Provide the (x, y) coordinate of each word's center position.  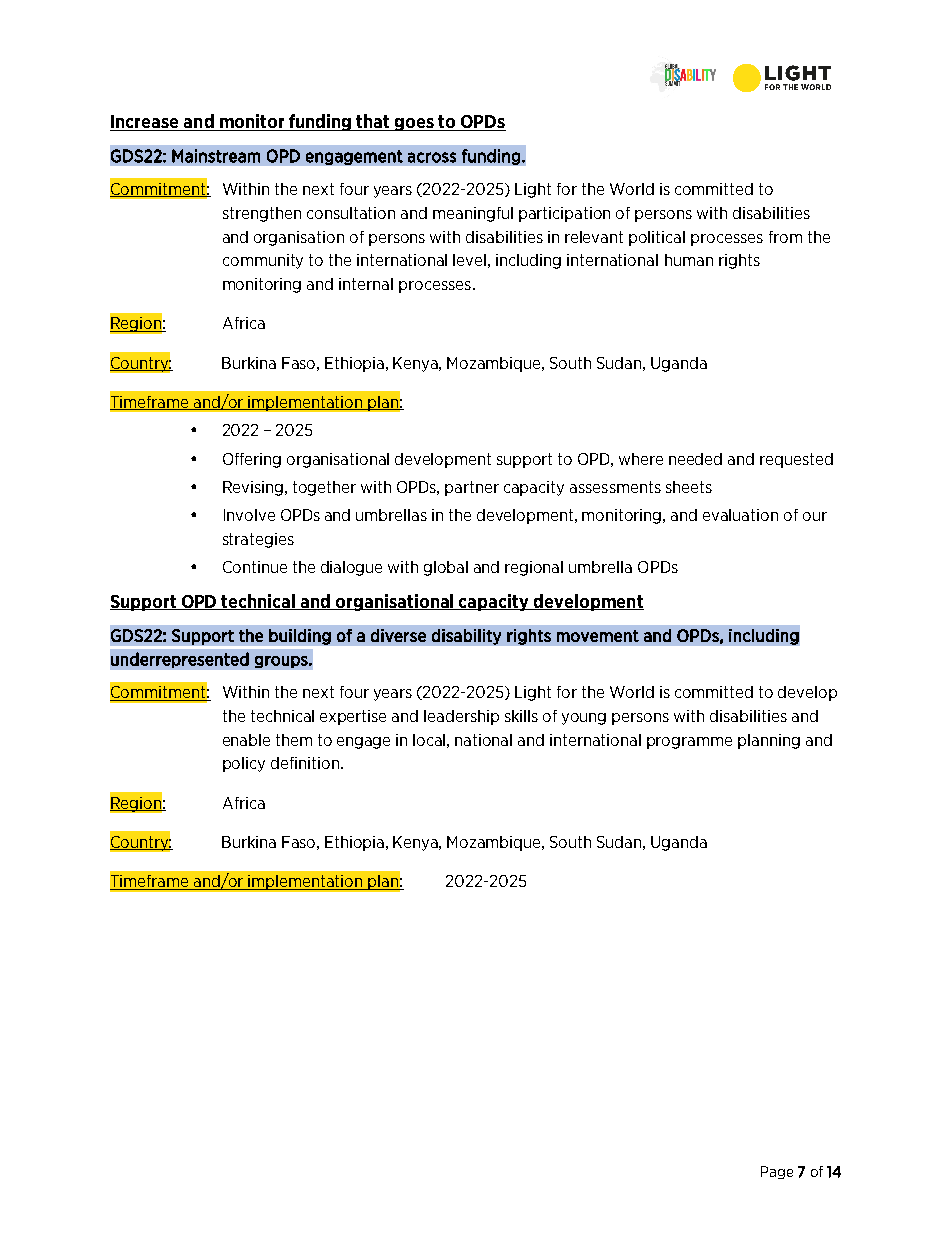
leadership (461, 717)
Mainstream (216, 156)
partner (472, 488)
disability (466, 637)
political (657, 238)
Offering (252, 460)
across (432, 157)
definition (305, 763)
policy (244, 764)
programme (689, 743)
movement (598, 636)
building (300, 637)
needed (695, 459)
